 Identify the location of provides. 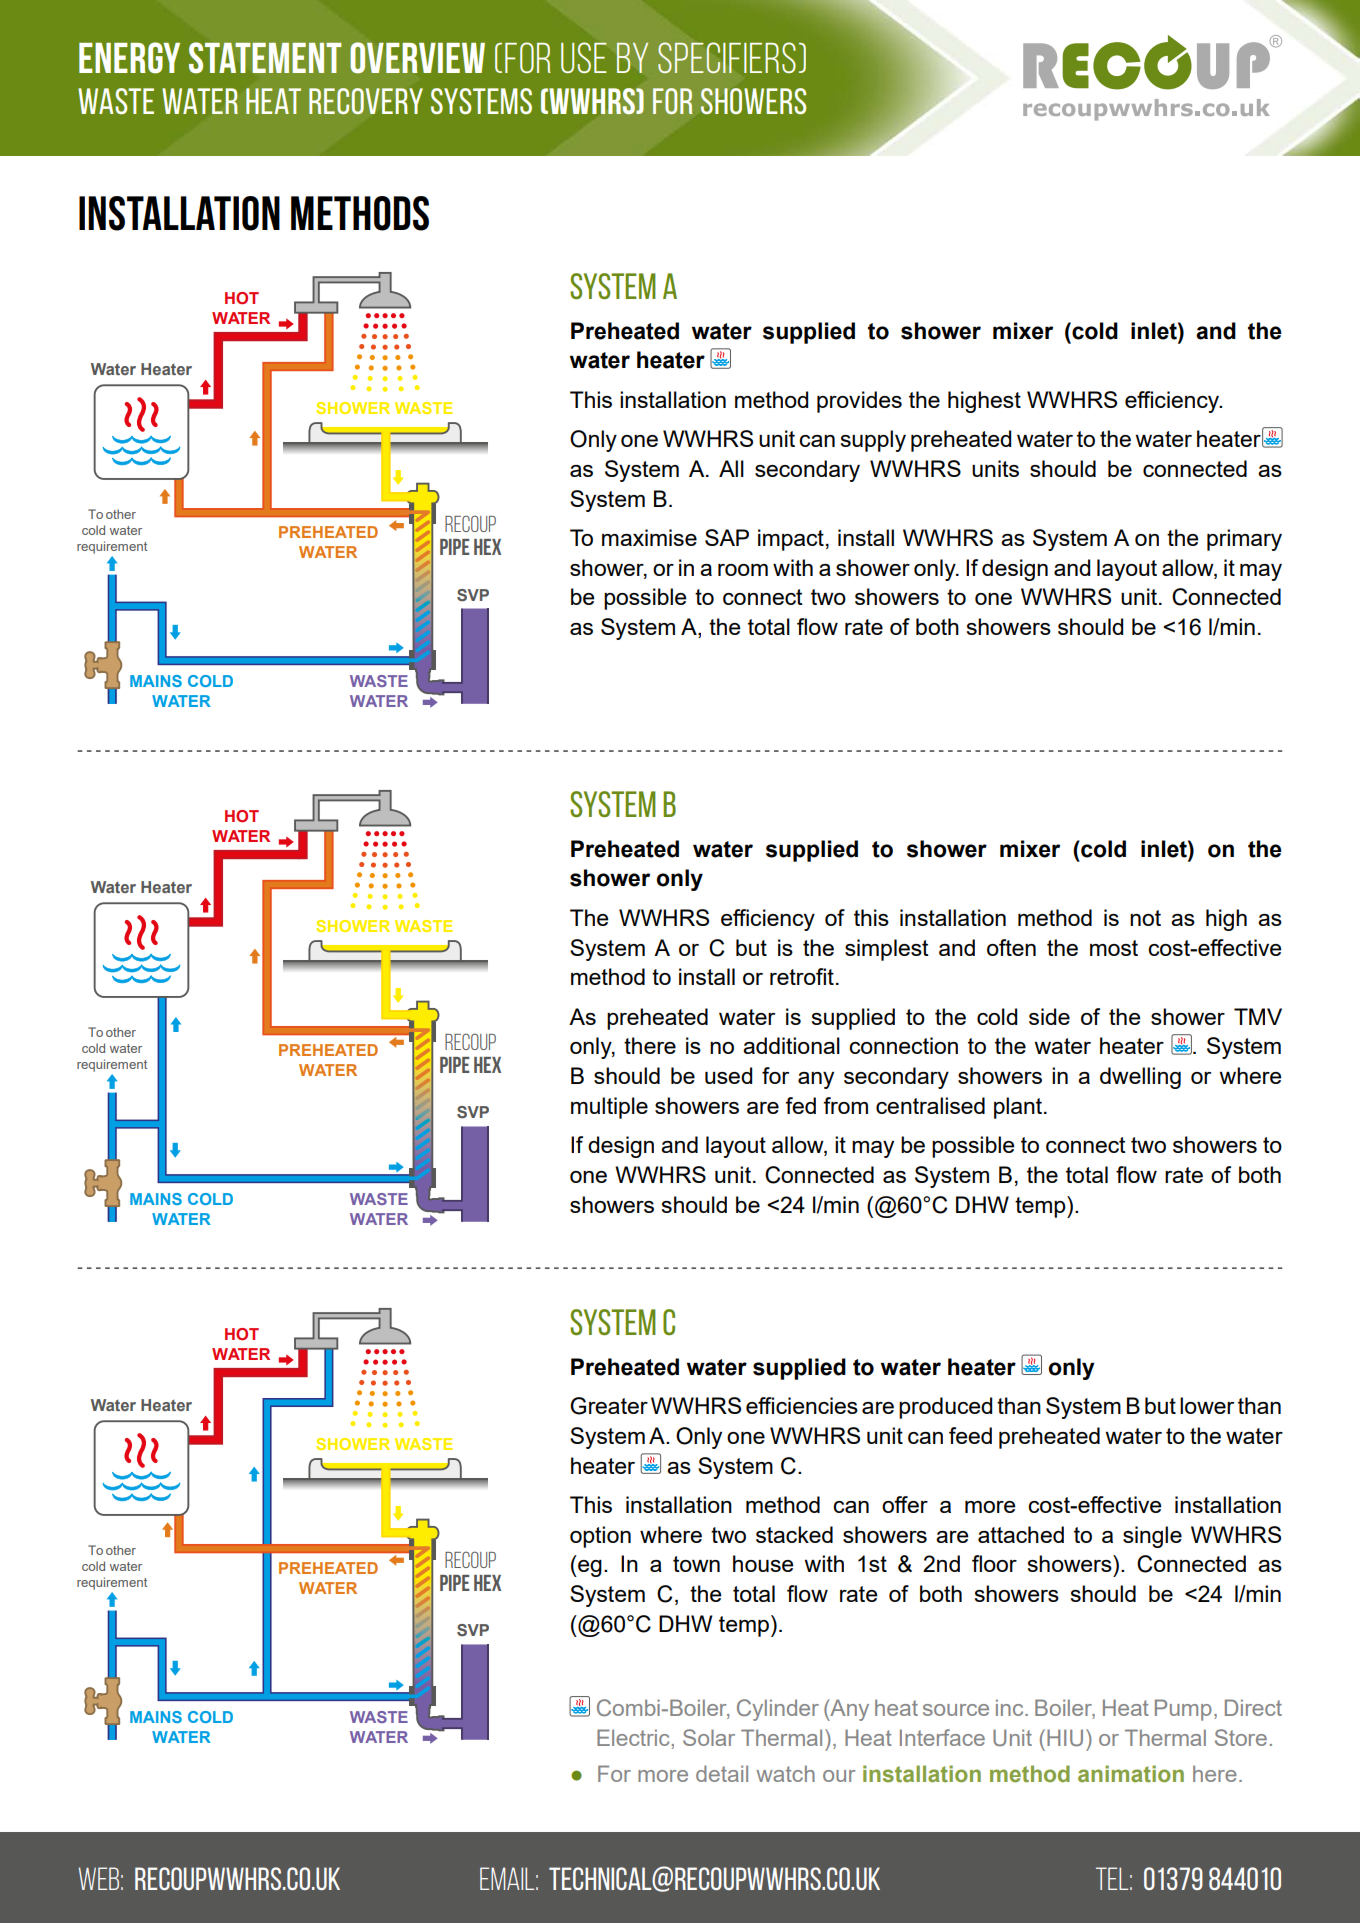
(859, 402).
